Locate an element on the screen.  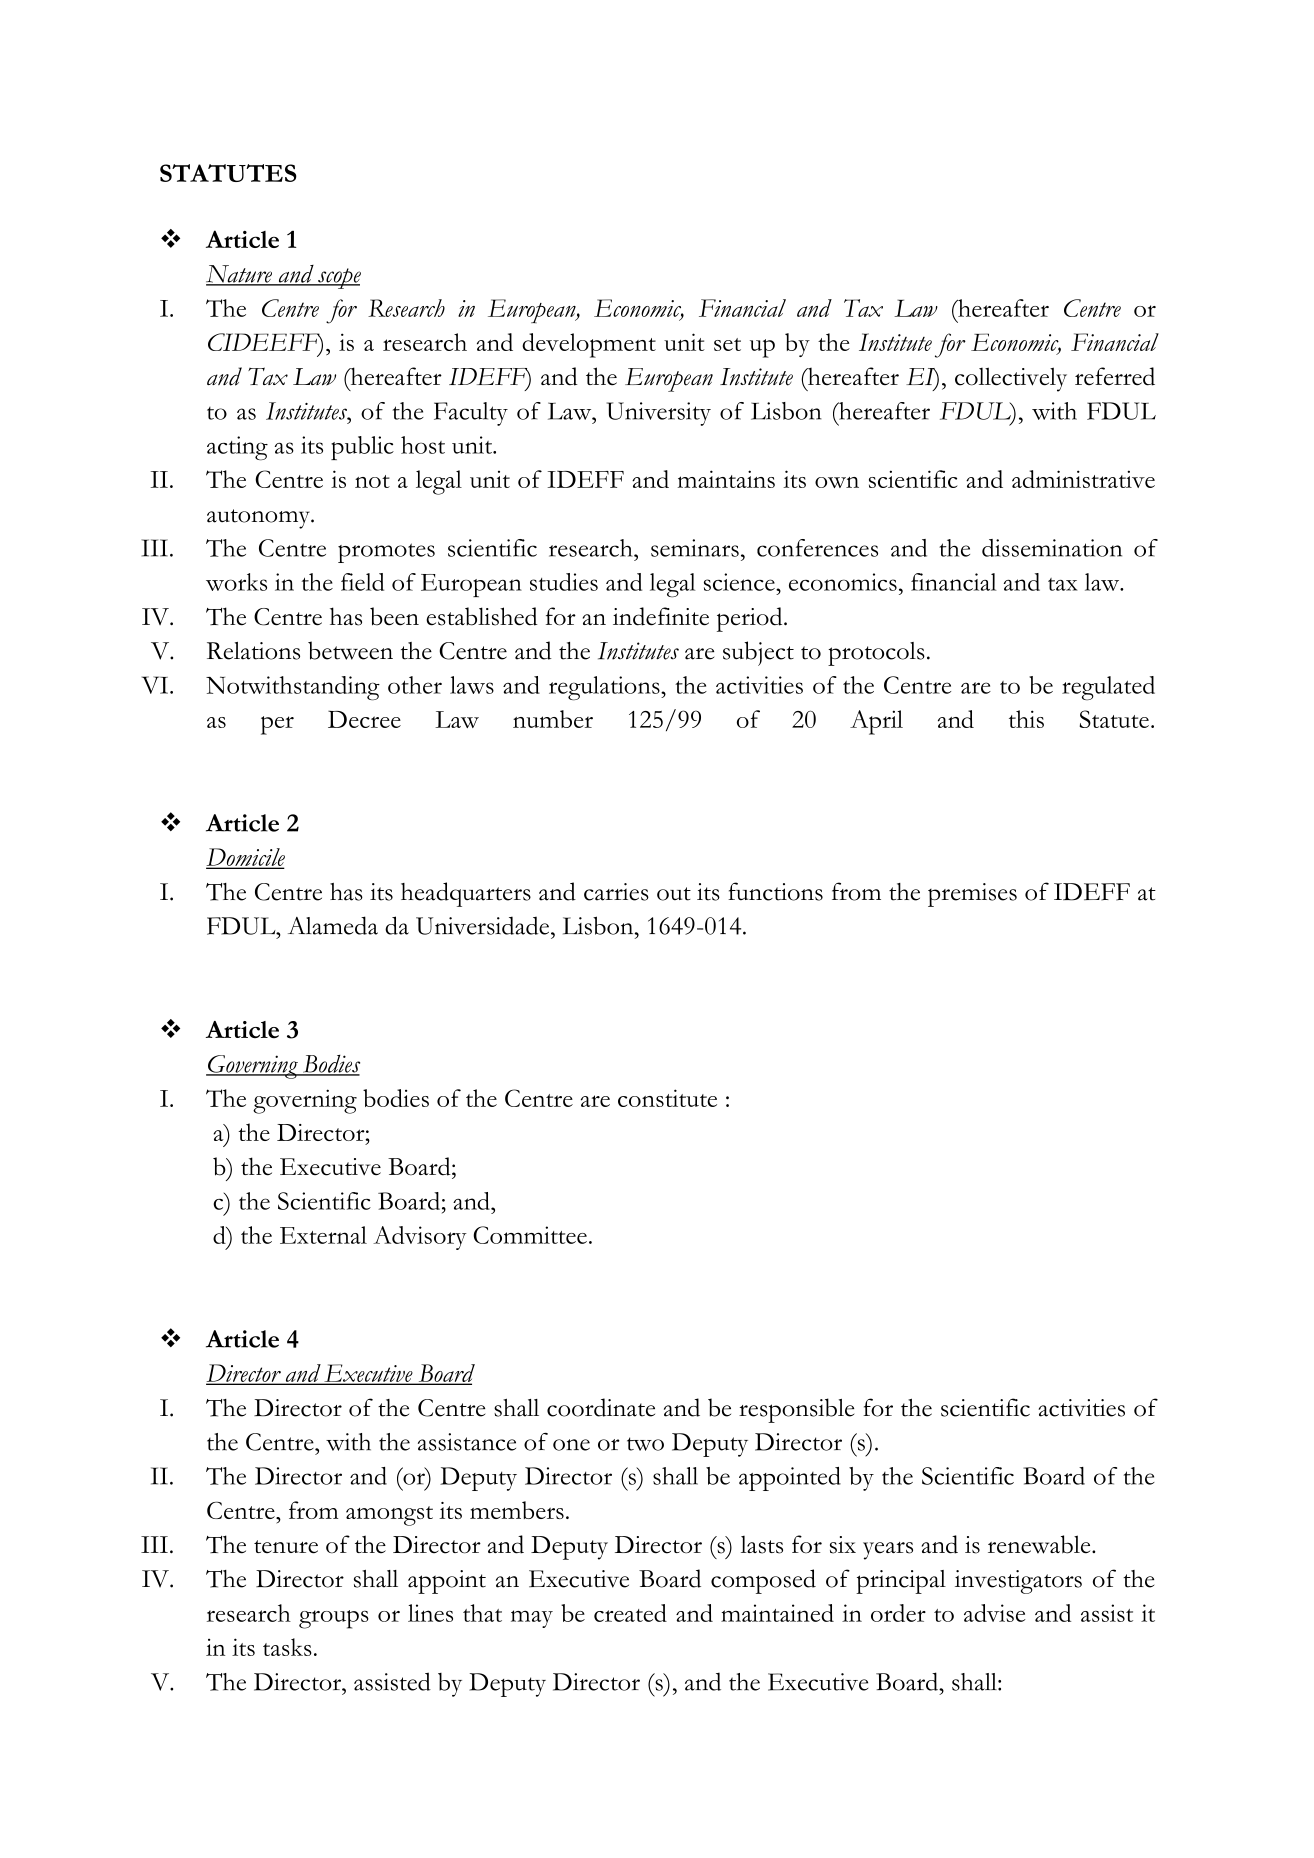
scope is located at coordinates (338, 278).
